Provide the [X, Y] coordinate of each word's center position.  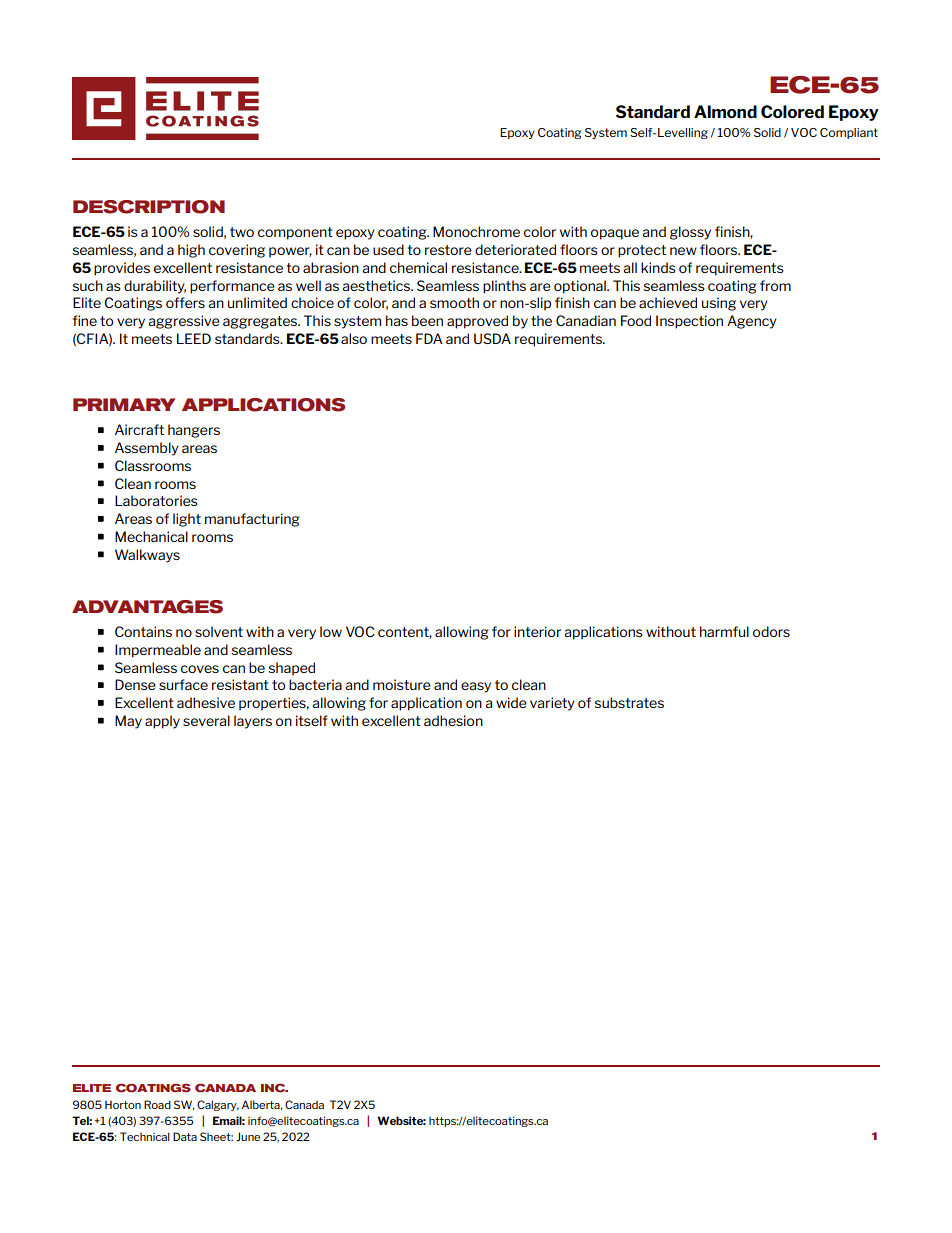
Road [157, 1104]
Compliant [849, 133]
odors [771, 631]
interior [537, 631]
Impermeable [158, 651]
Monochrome [476, 231]
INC [274, 1088]
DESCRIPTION [149, 207]
